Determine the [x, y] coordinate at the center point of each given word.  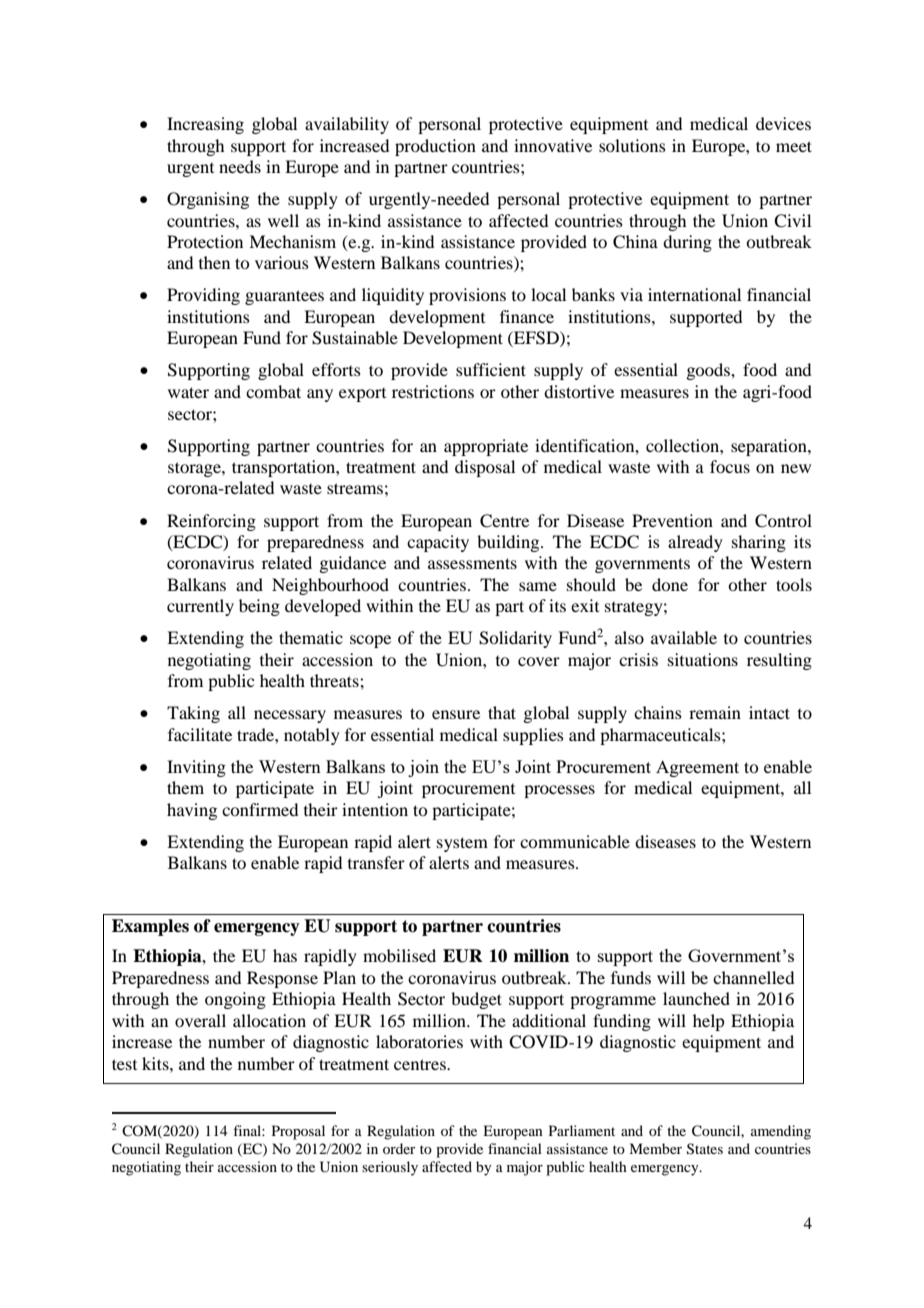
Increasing [205, 125]
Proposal [298, 1132]
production [435, 147]
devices [783, 123]
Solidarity [515, 639]
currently [200, 607]
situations [703, 659]
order [399, 1148]
